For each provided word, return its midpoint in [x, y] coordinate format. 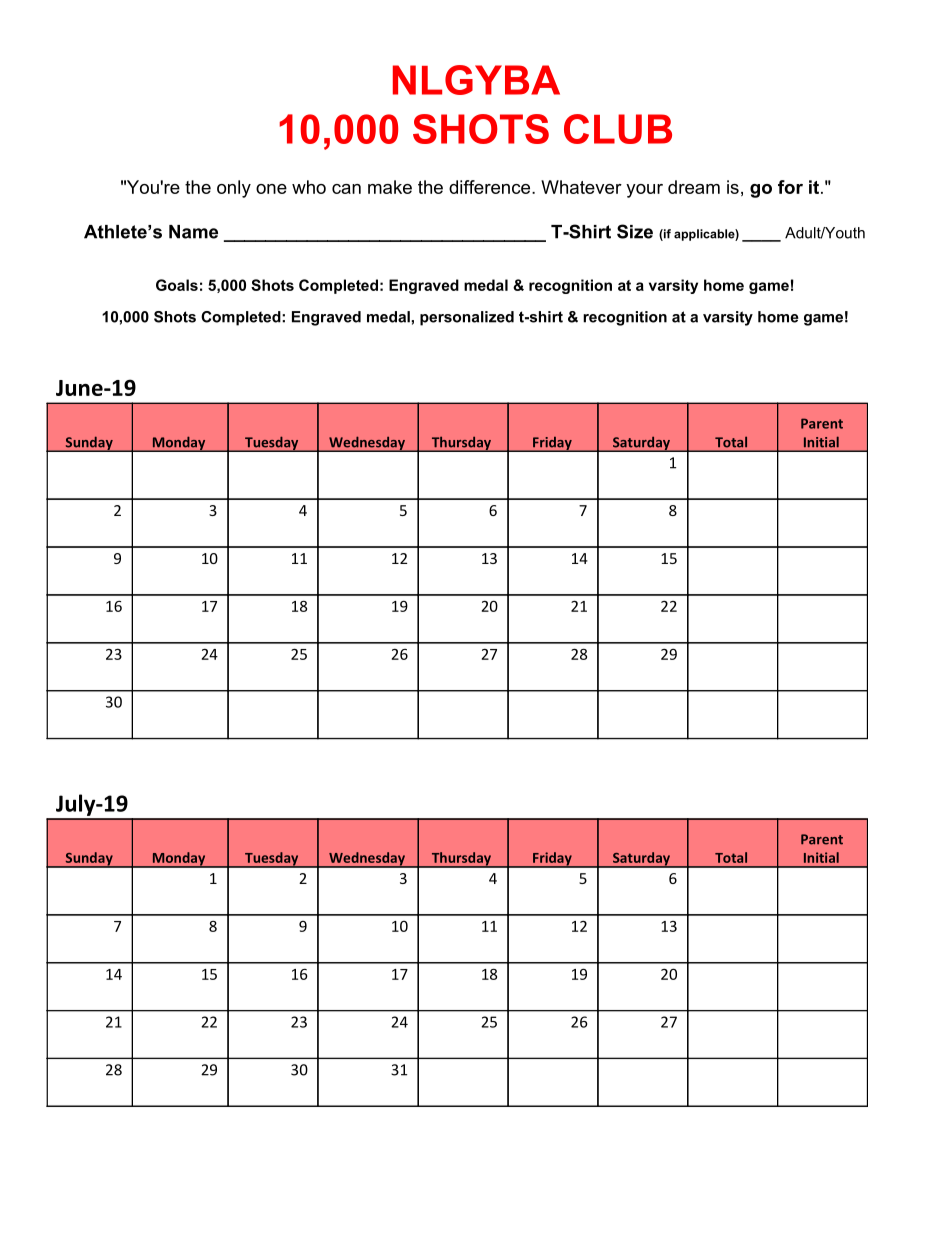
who [309, 187]
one [271, 189]
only [234, 189]
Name [193, 232]
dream [694, 187]
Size [635, 231]
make [390, 187]
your [644, 191]
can [346, 189]
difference [489, 187]
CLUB [618, 129]
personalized [467, 318]
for [790, 187]
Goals [177, 285]
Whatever [581, 187]
